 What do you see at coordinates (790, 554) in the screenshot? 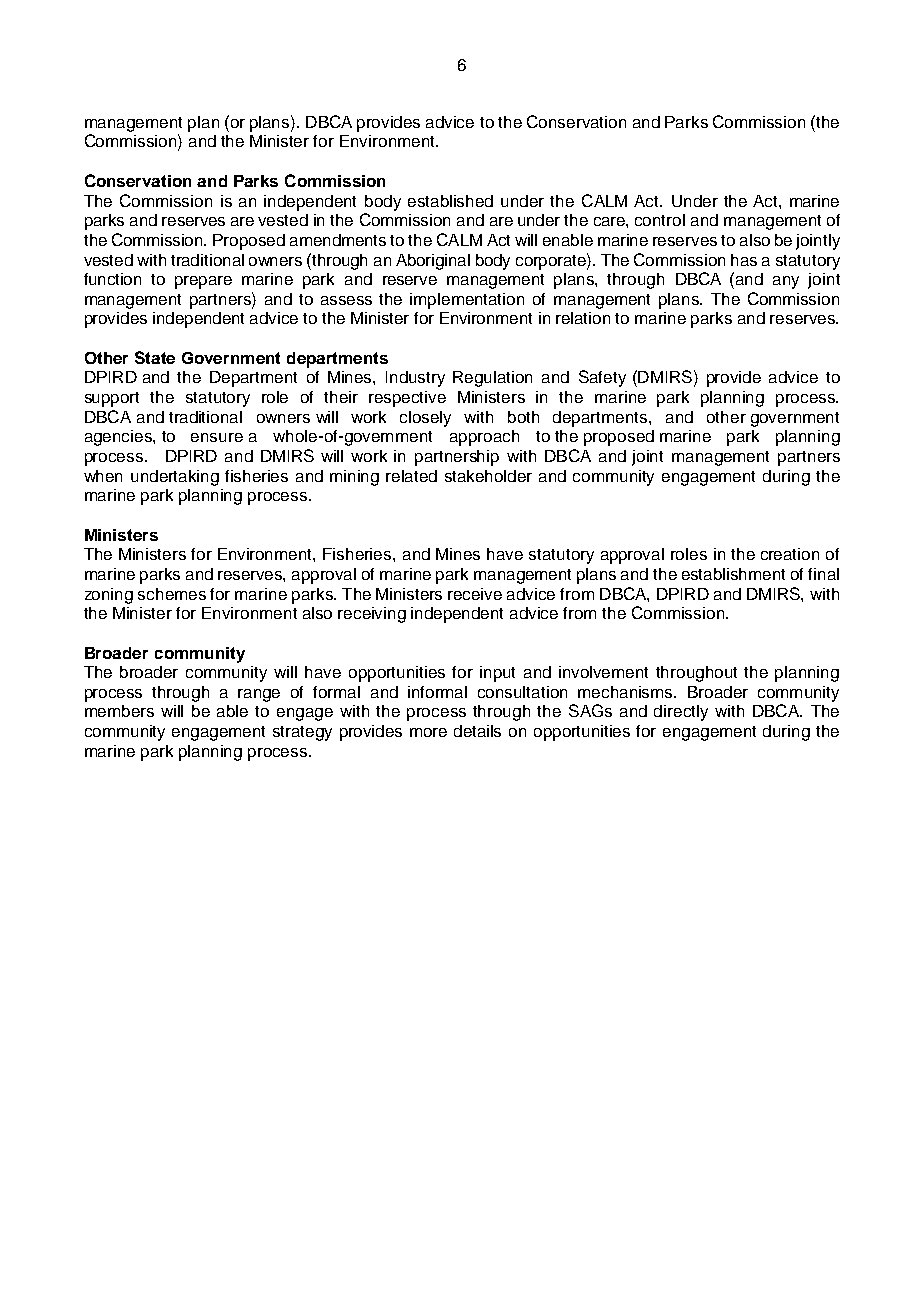
I see `creation` at bounding box center [790, 554].
